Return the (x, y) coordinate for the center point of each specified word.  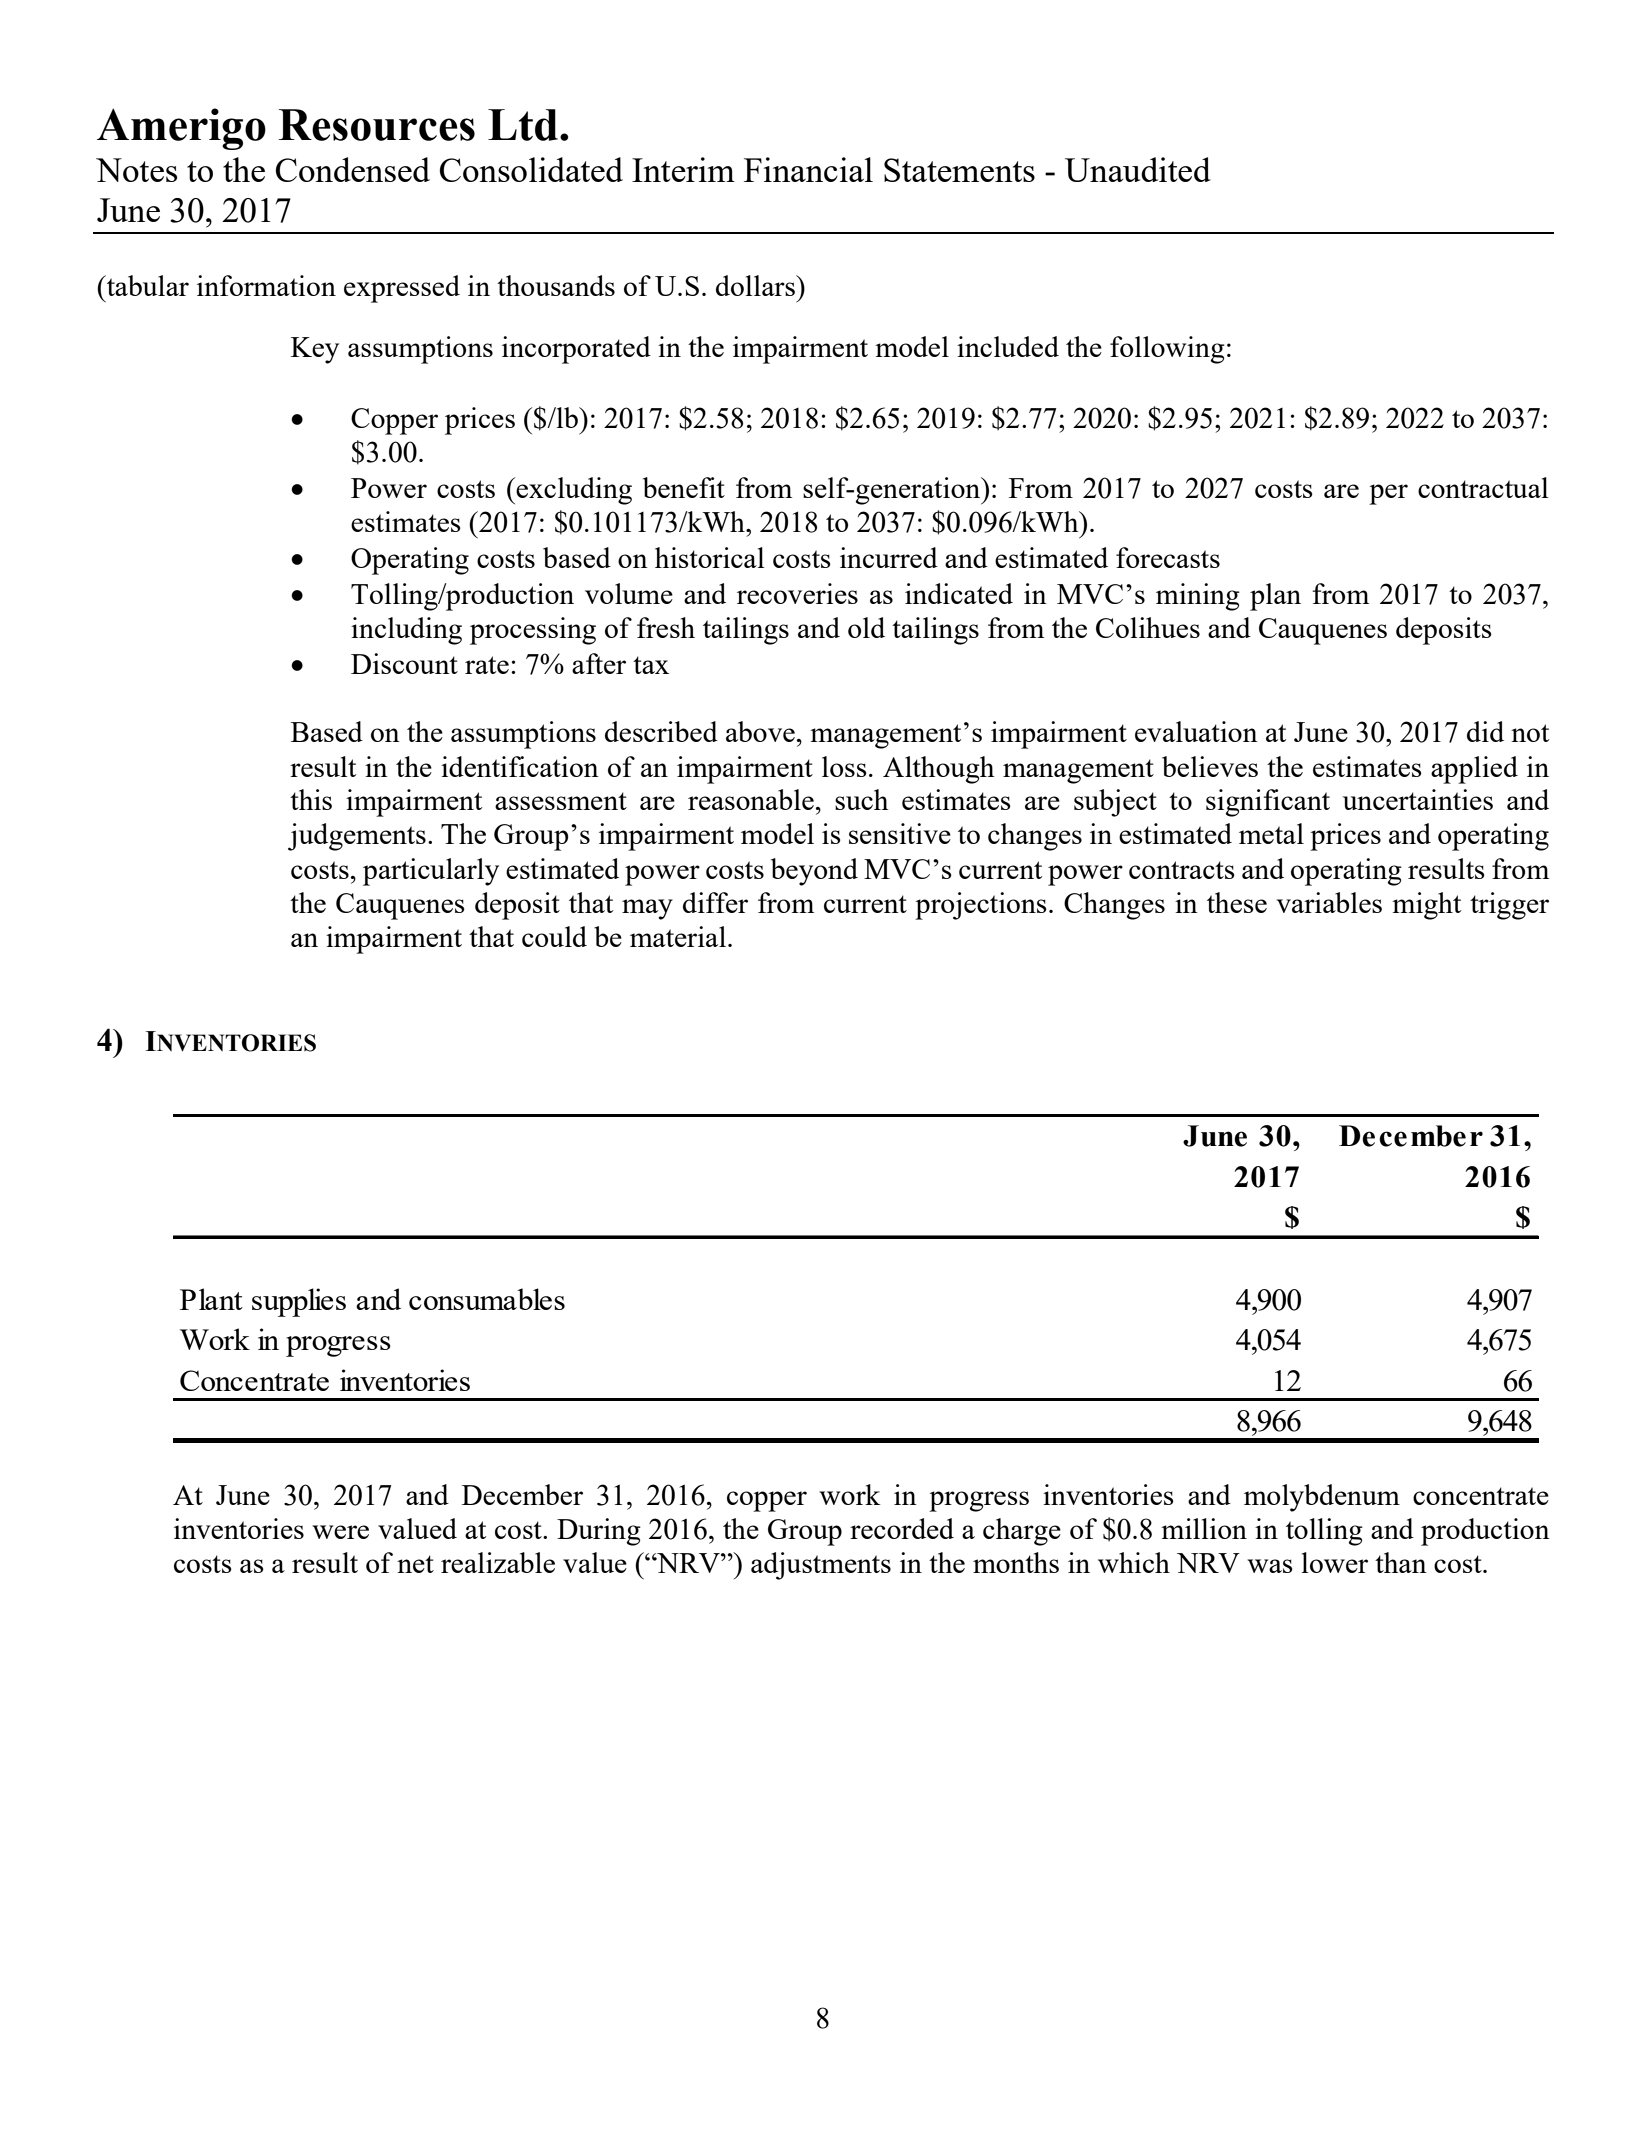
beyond (814, 872)
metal (1271, 833)
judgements (357, 837)
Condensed (353, 169)
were (340, 1532)
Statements (959, 170)
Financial (808, 169)
